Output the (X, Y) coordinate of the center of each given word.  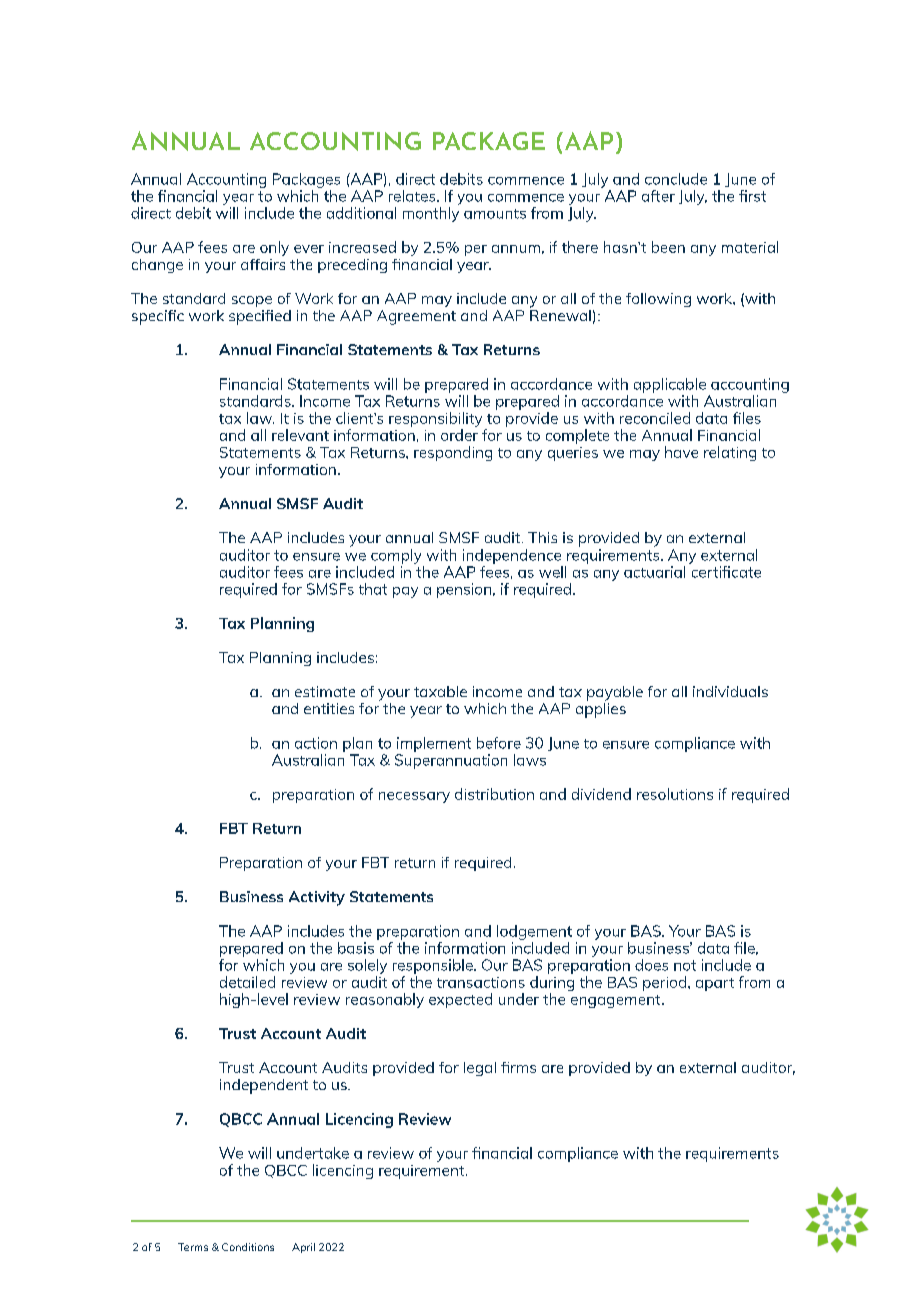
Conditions (248, 1247)
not (685, 965)
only (274, 248)
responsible (434, 966)
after (658, 196)
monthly (431, 214)
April (303, 1248)
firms (518, 1067)
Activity (317, 898)
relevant (300, 435)
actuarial (654, 572)
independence (512, 556)
